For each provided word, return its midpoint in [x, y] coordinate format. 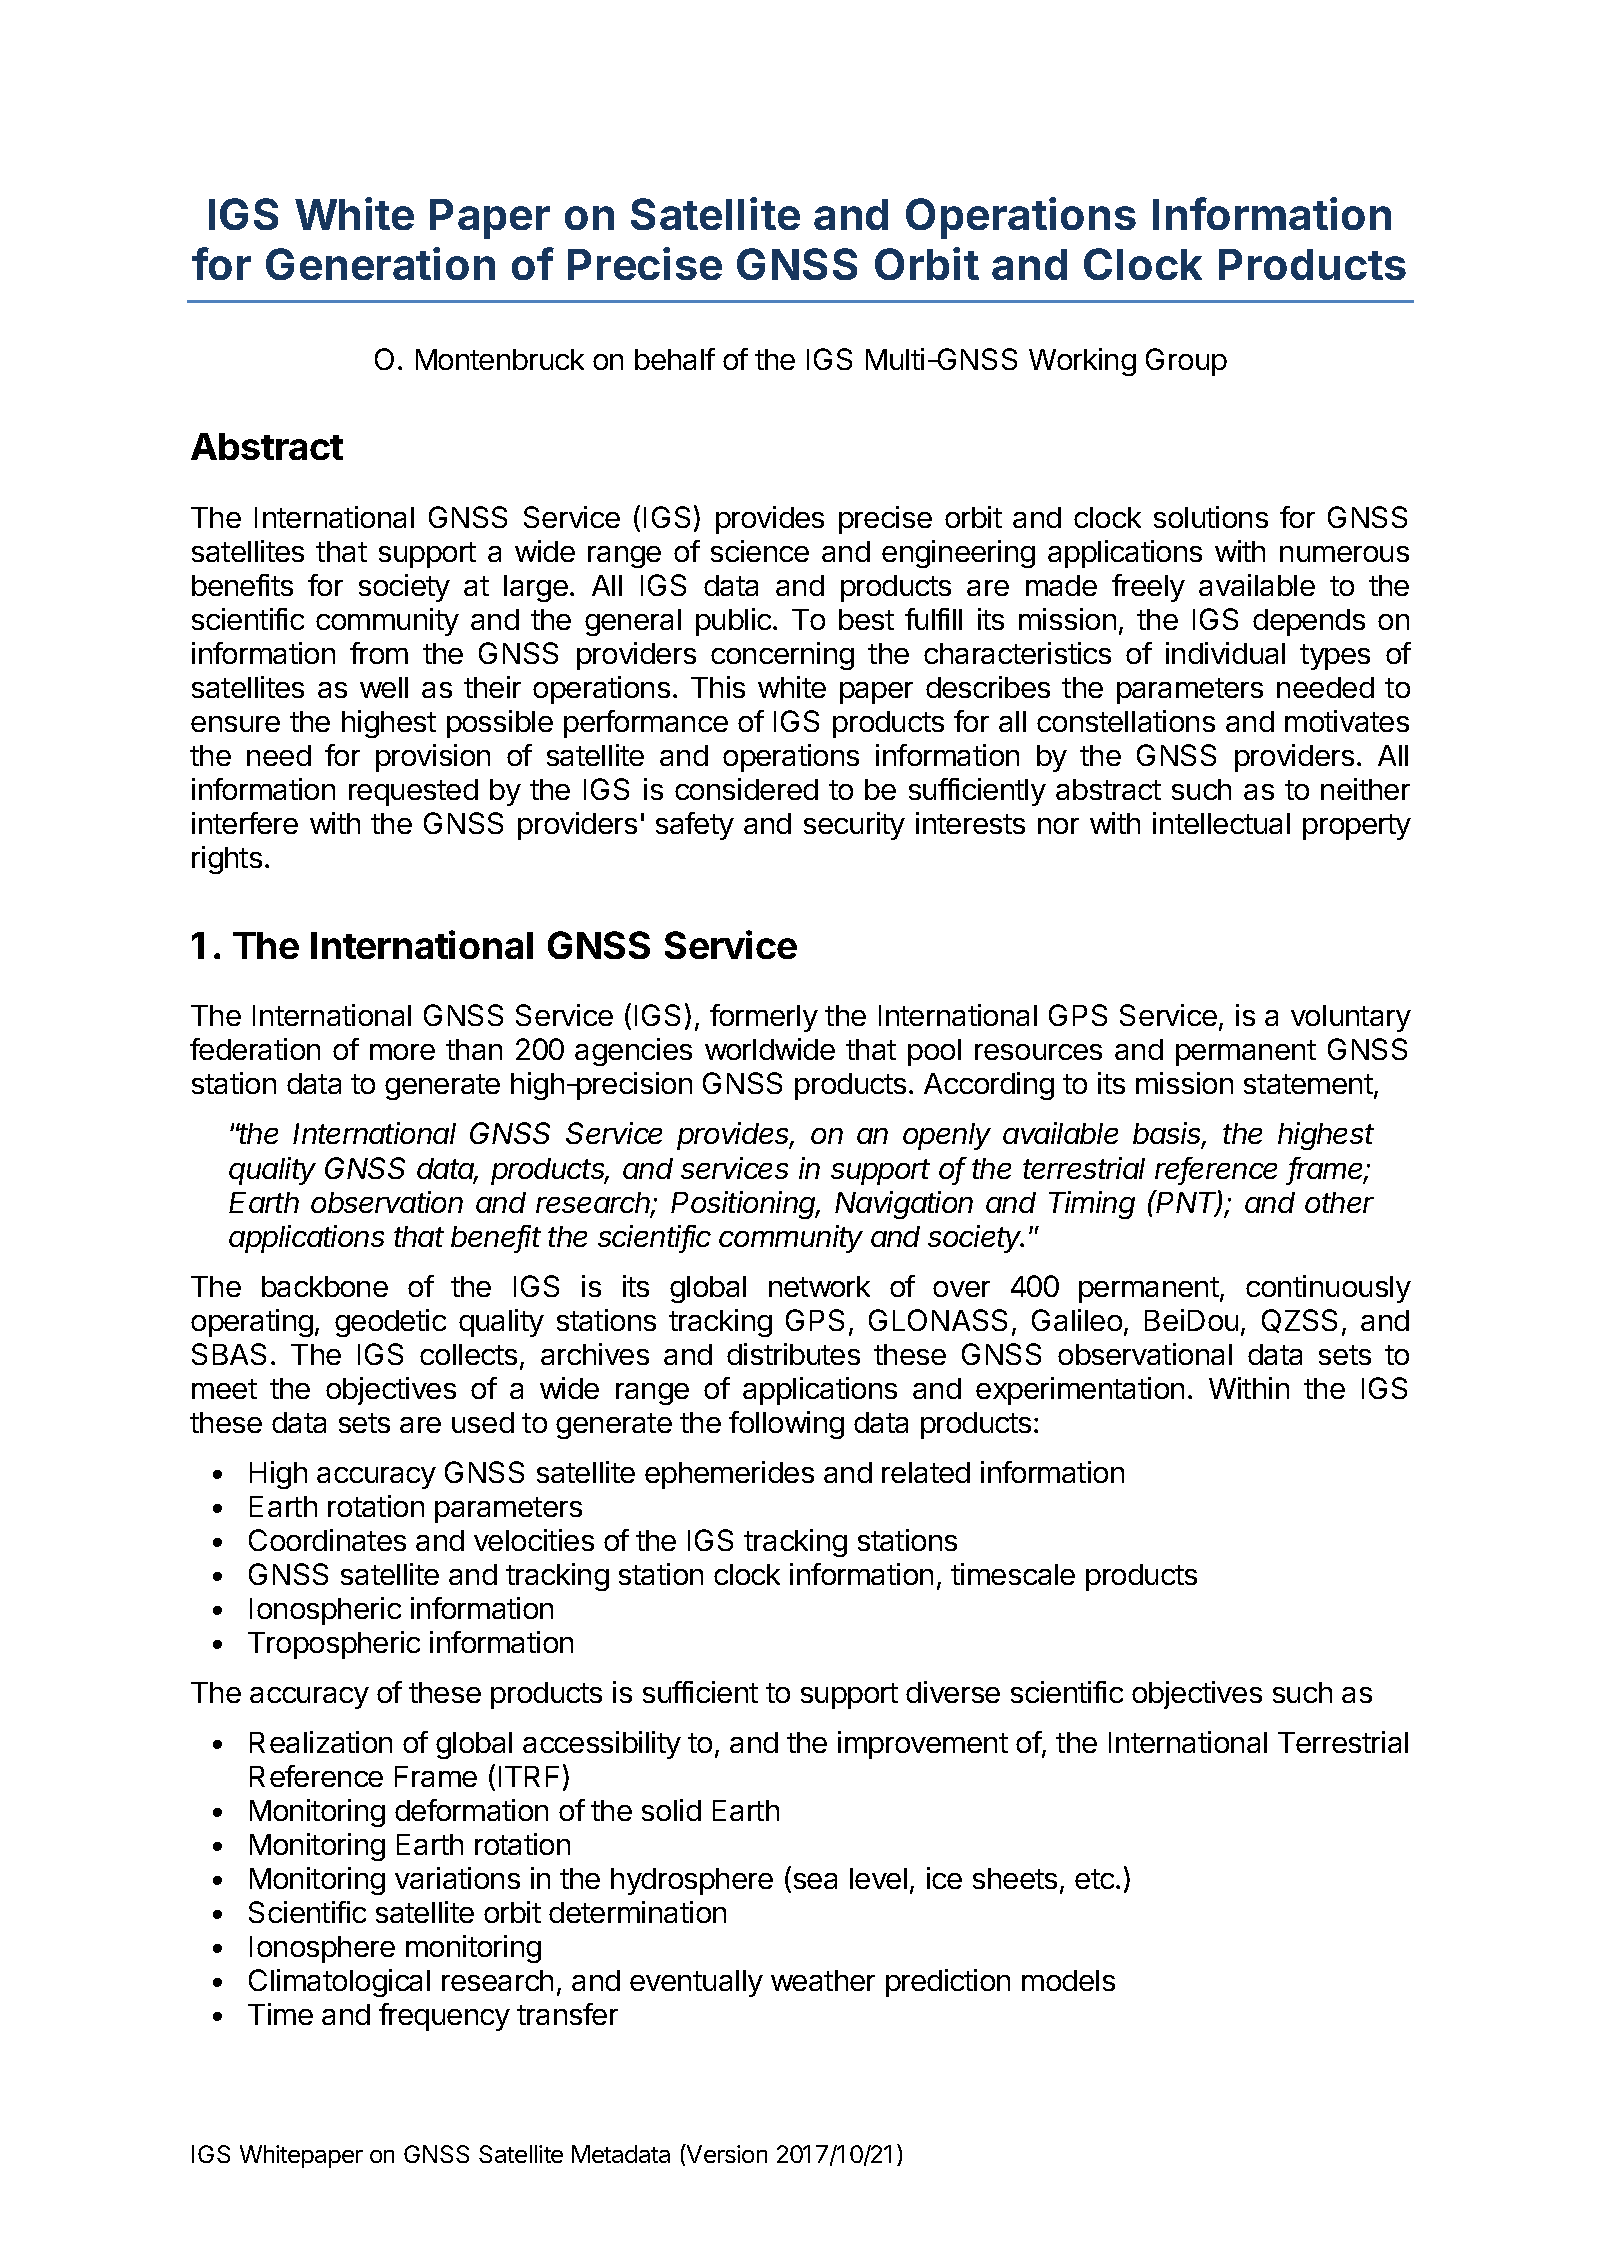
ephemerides [729, 1475]
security [854, 826]
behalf [675, 359]
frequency [444, 2017]
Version [726, 2153]
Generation [380, 263]
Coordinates [327, 1540]
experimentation [1080, 1391]
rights [227, 860]
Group [1186, 362]
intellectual [1221, 823]
